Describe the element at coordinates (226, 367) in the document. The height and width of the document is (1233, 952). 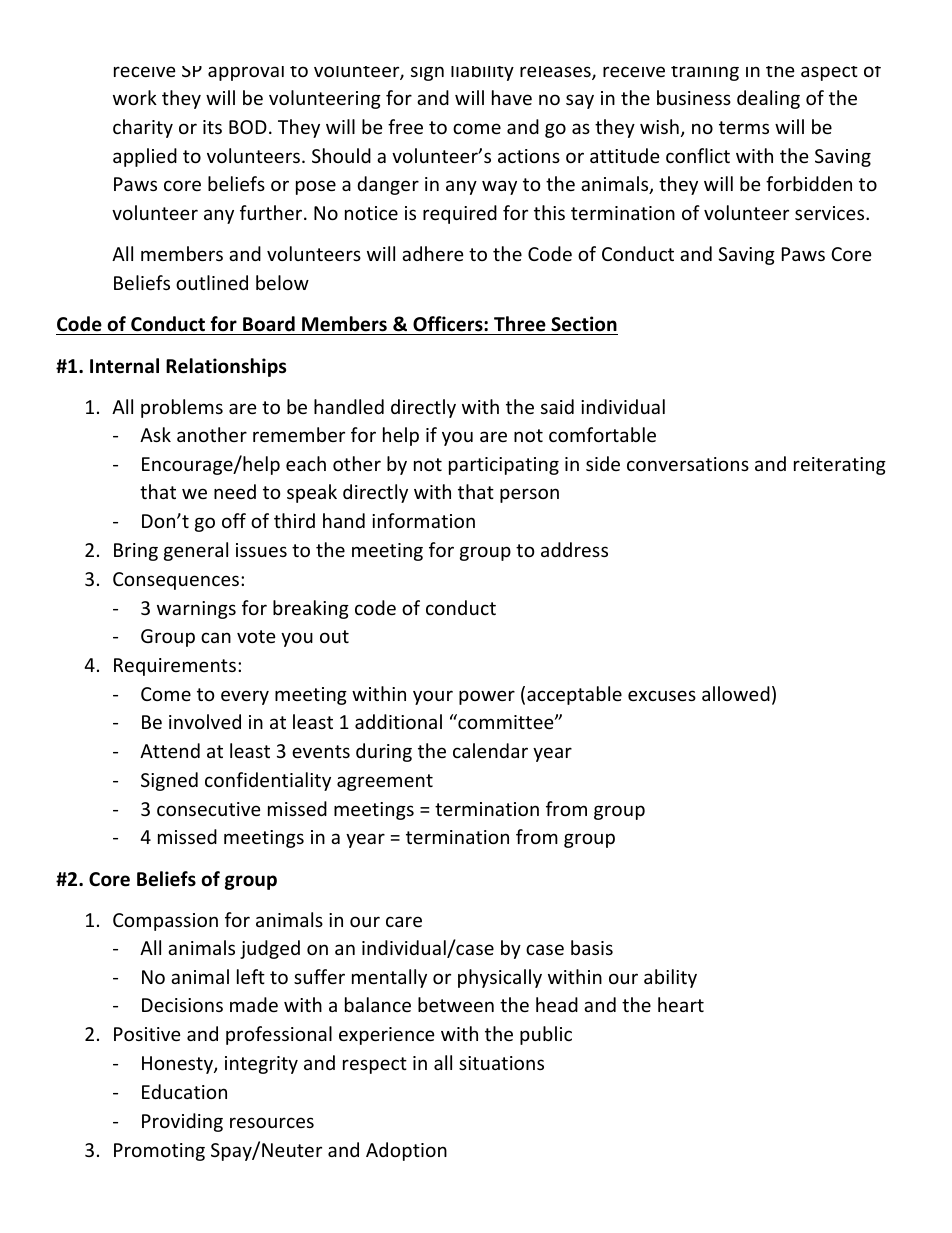
I see `Relationships` at that location.
